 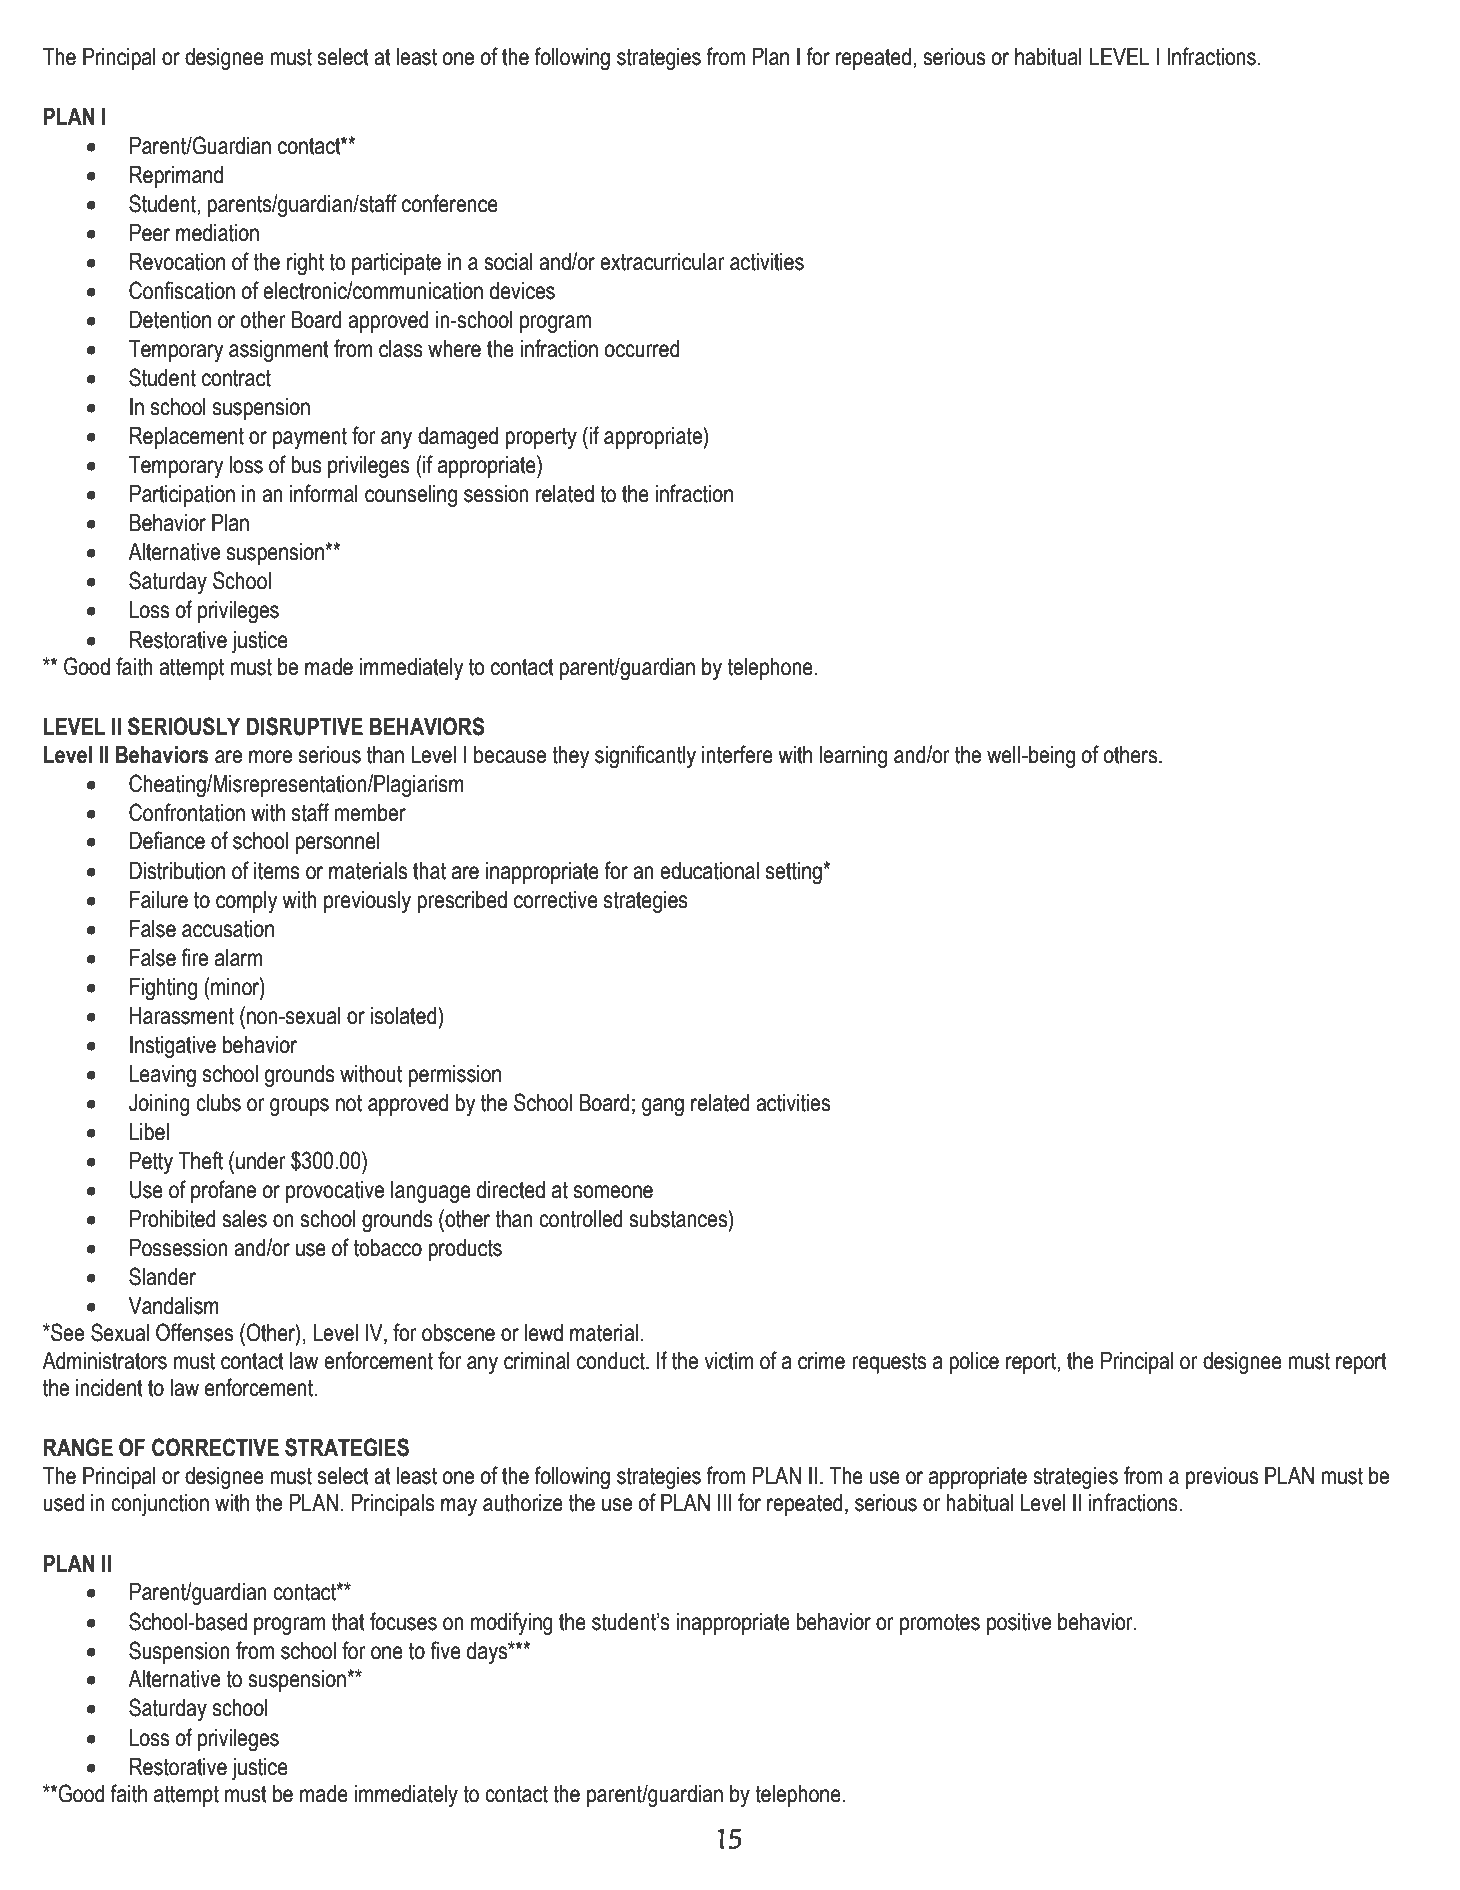 What do you see at coordinates (940, 1624) in the image?
I see `promotes` at bounding box center [940, 1624].
